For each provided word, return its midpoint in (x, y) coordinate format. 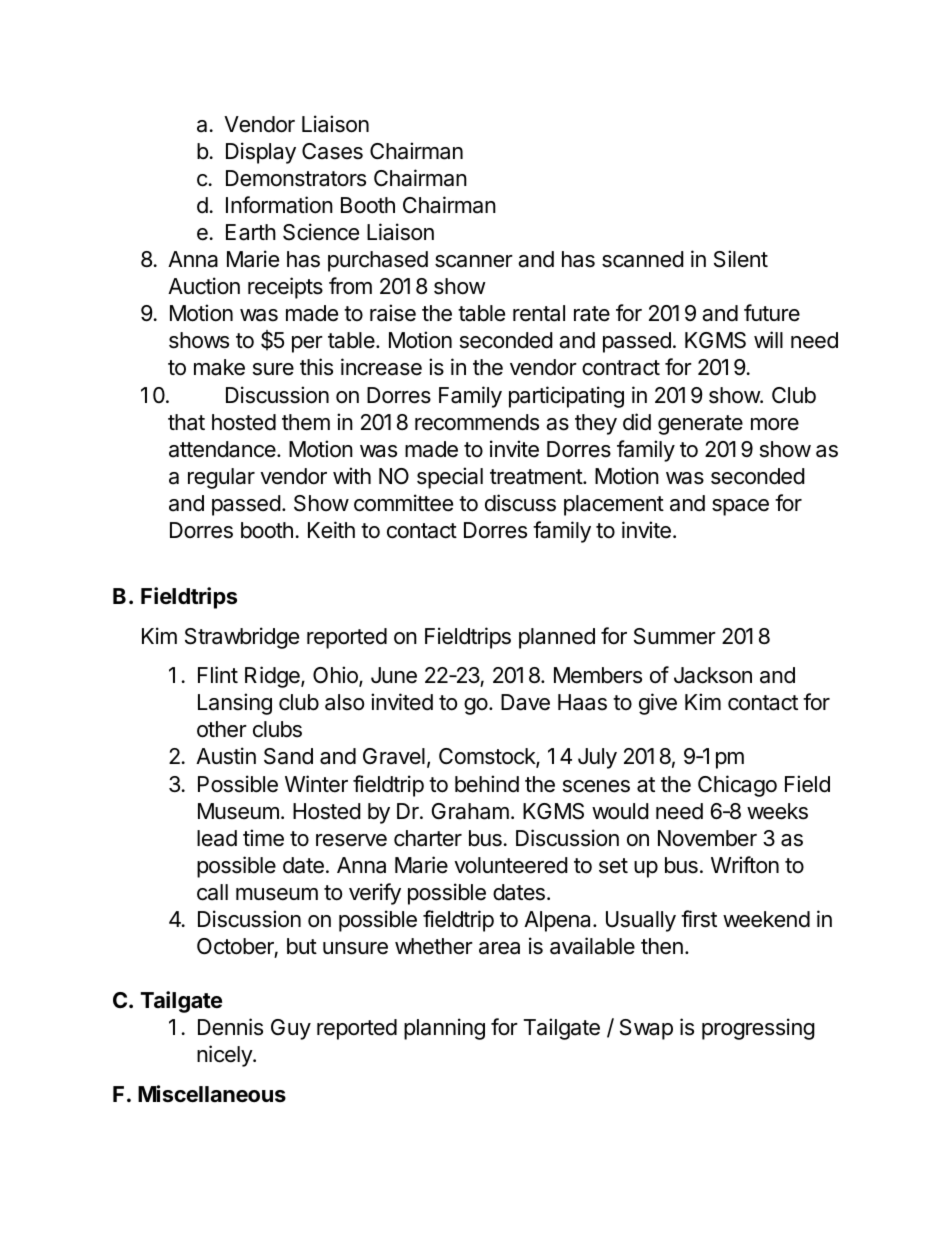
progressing (758, 1029)
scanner (474, 261)
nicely (225, 1056)
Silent (741, 259)
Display (261, 153)
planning (444, 1029)
